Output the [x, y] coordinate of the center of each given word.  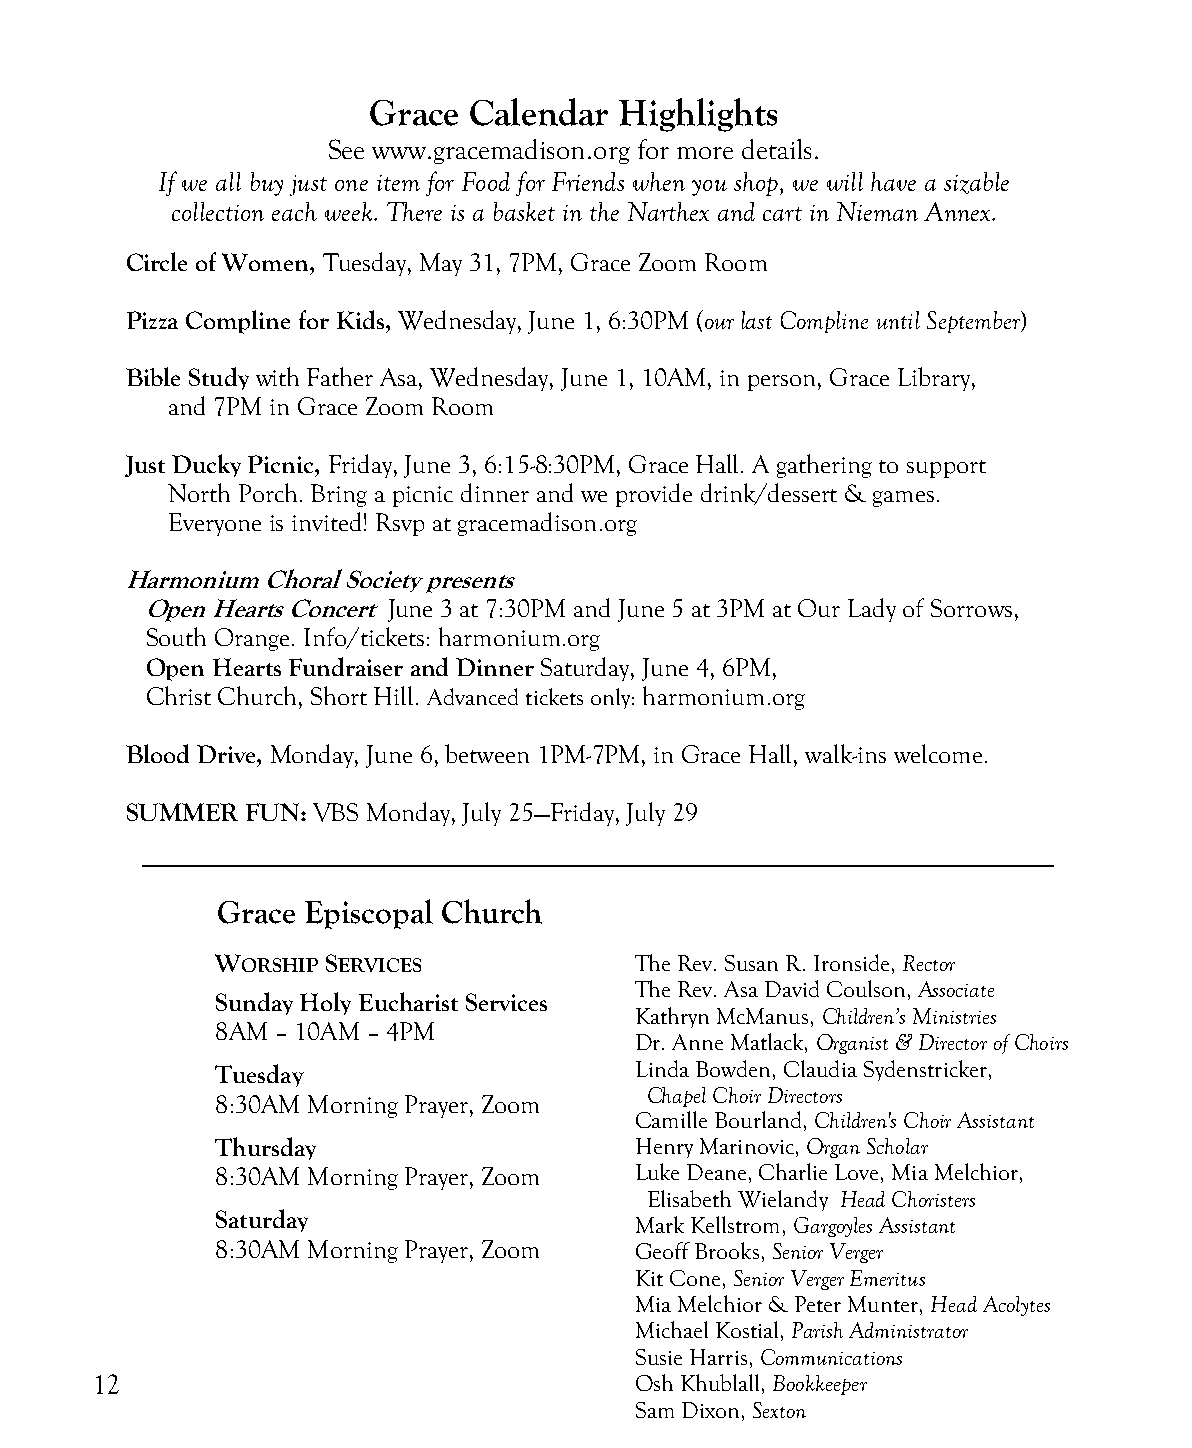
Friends [588, 181]
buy [267, 184]
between [487, 753]
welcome [938, 753]
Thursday [265, 1148]
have [893, 181]
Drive [227, 754]
